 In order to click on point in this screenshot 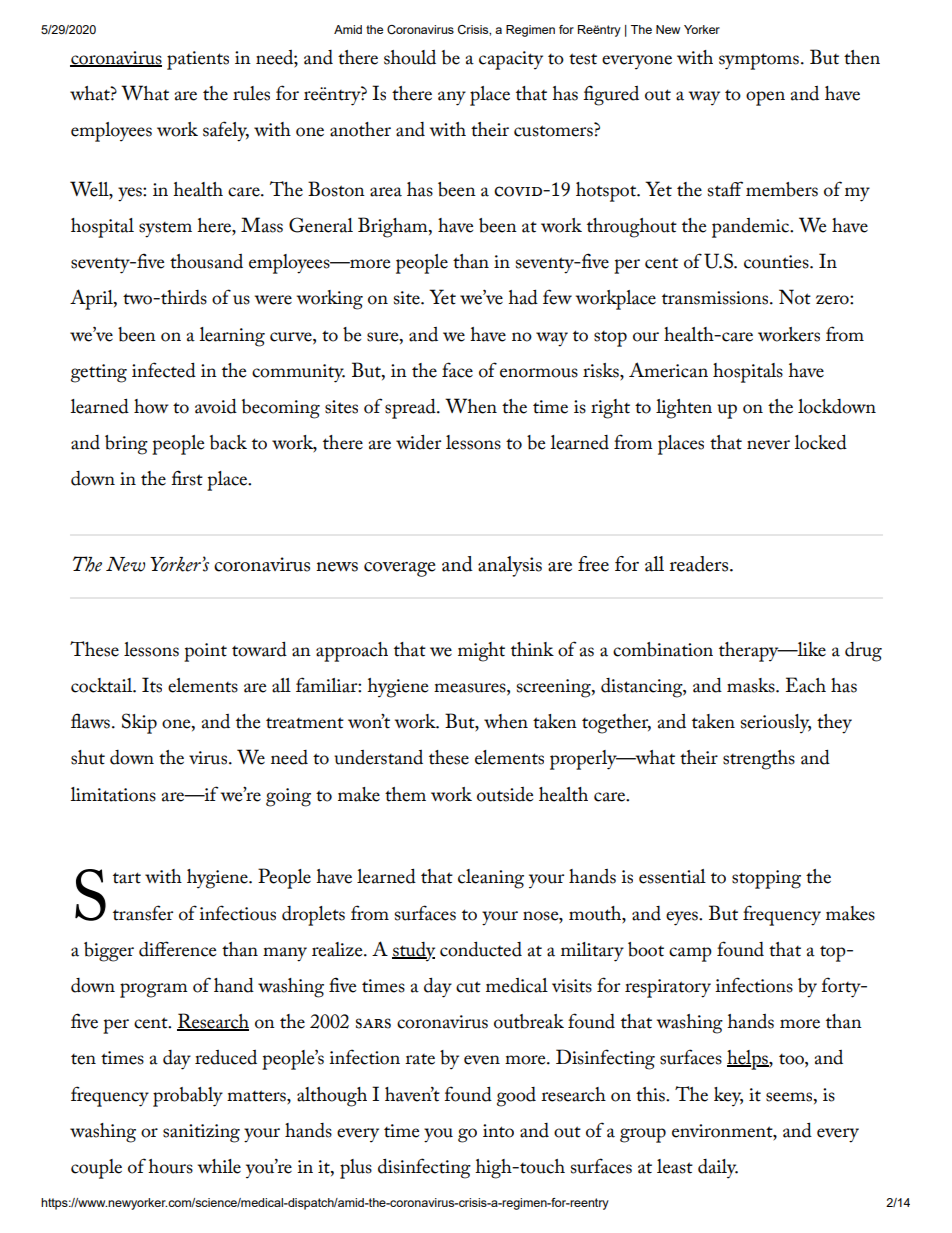, I will do `click(205, 652)`.
